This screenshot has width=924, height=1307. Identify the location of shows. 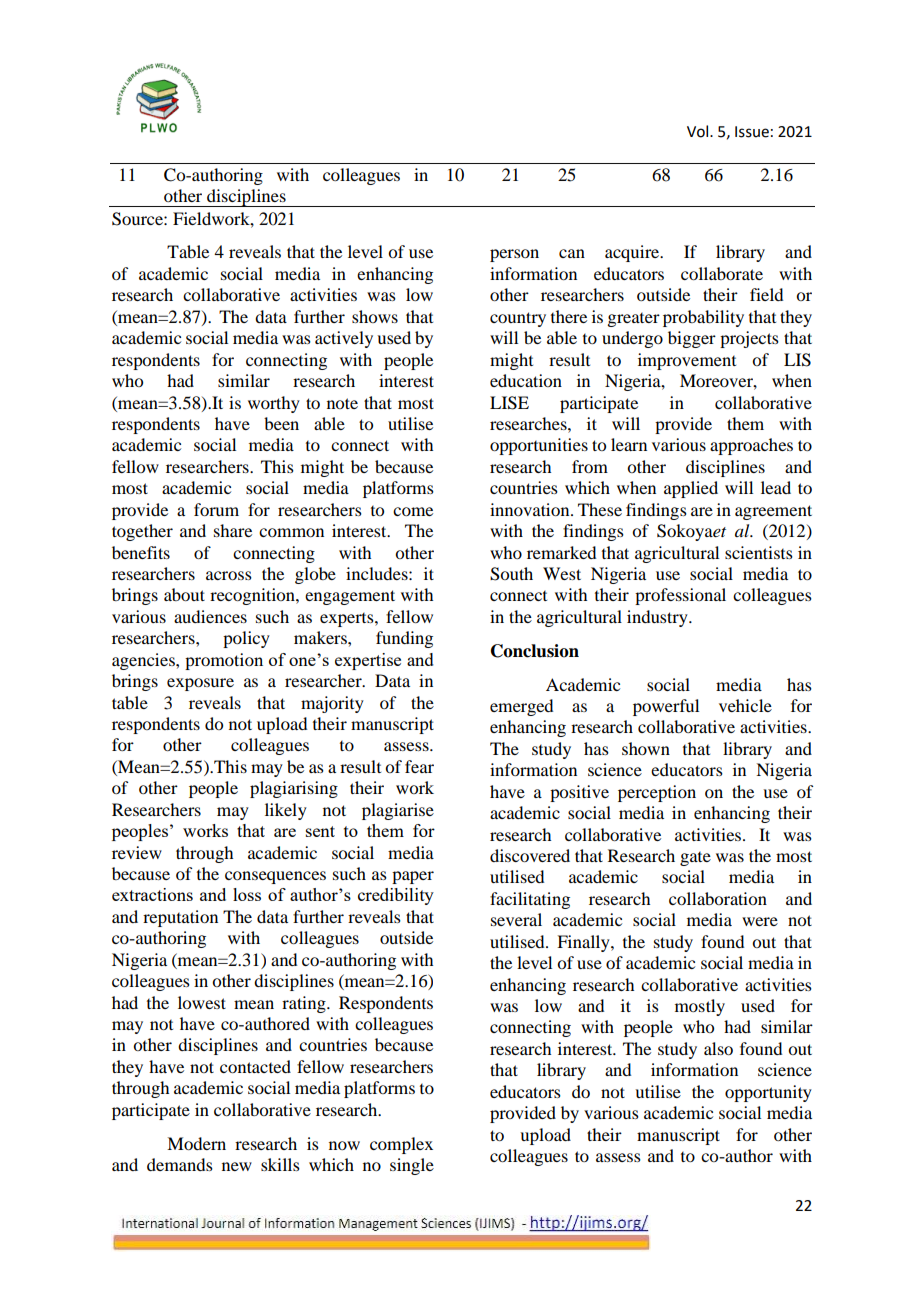
(375, 316).
